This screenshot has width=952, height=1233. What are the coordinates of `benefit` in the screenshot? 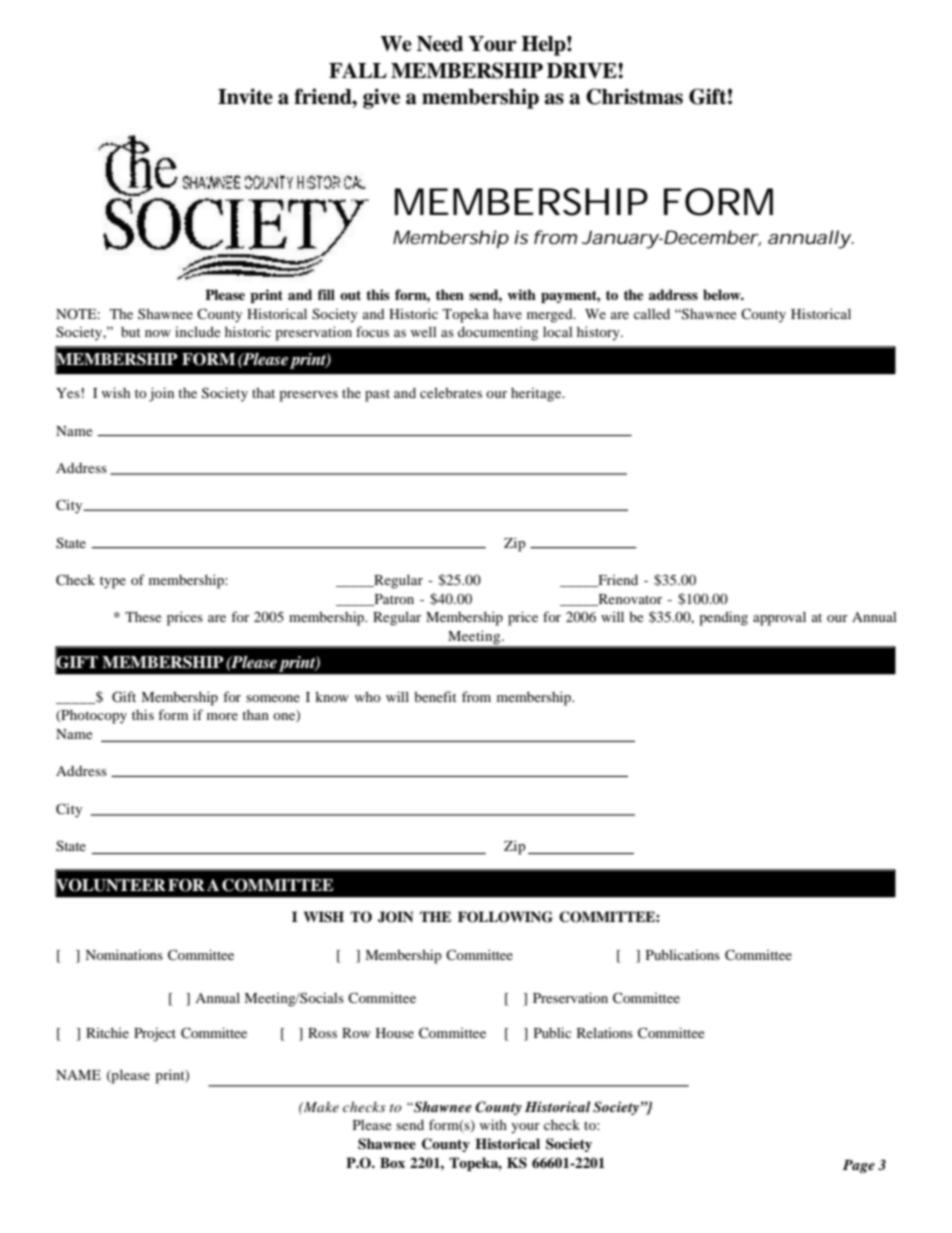 It's located at (435, 696).
